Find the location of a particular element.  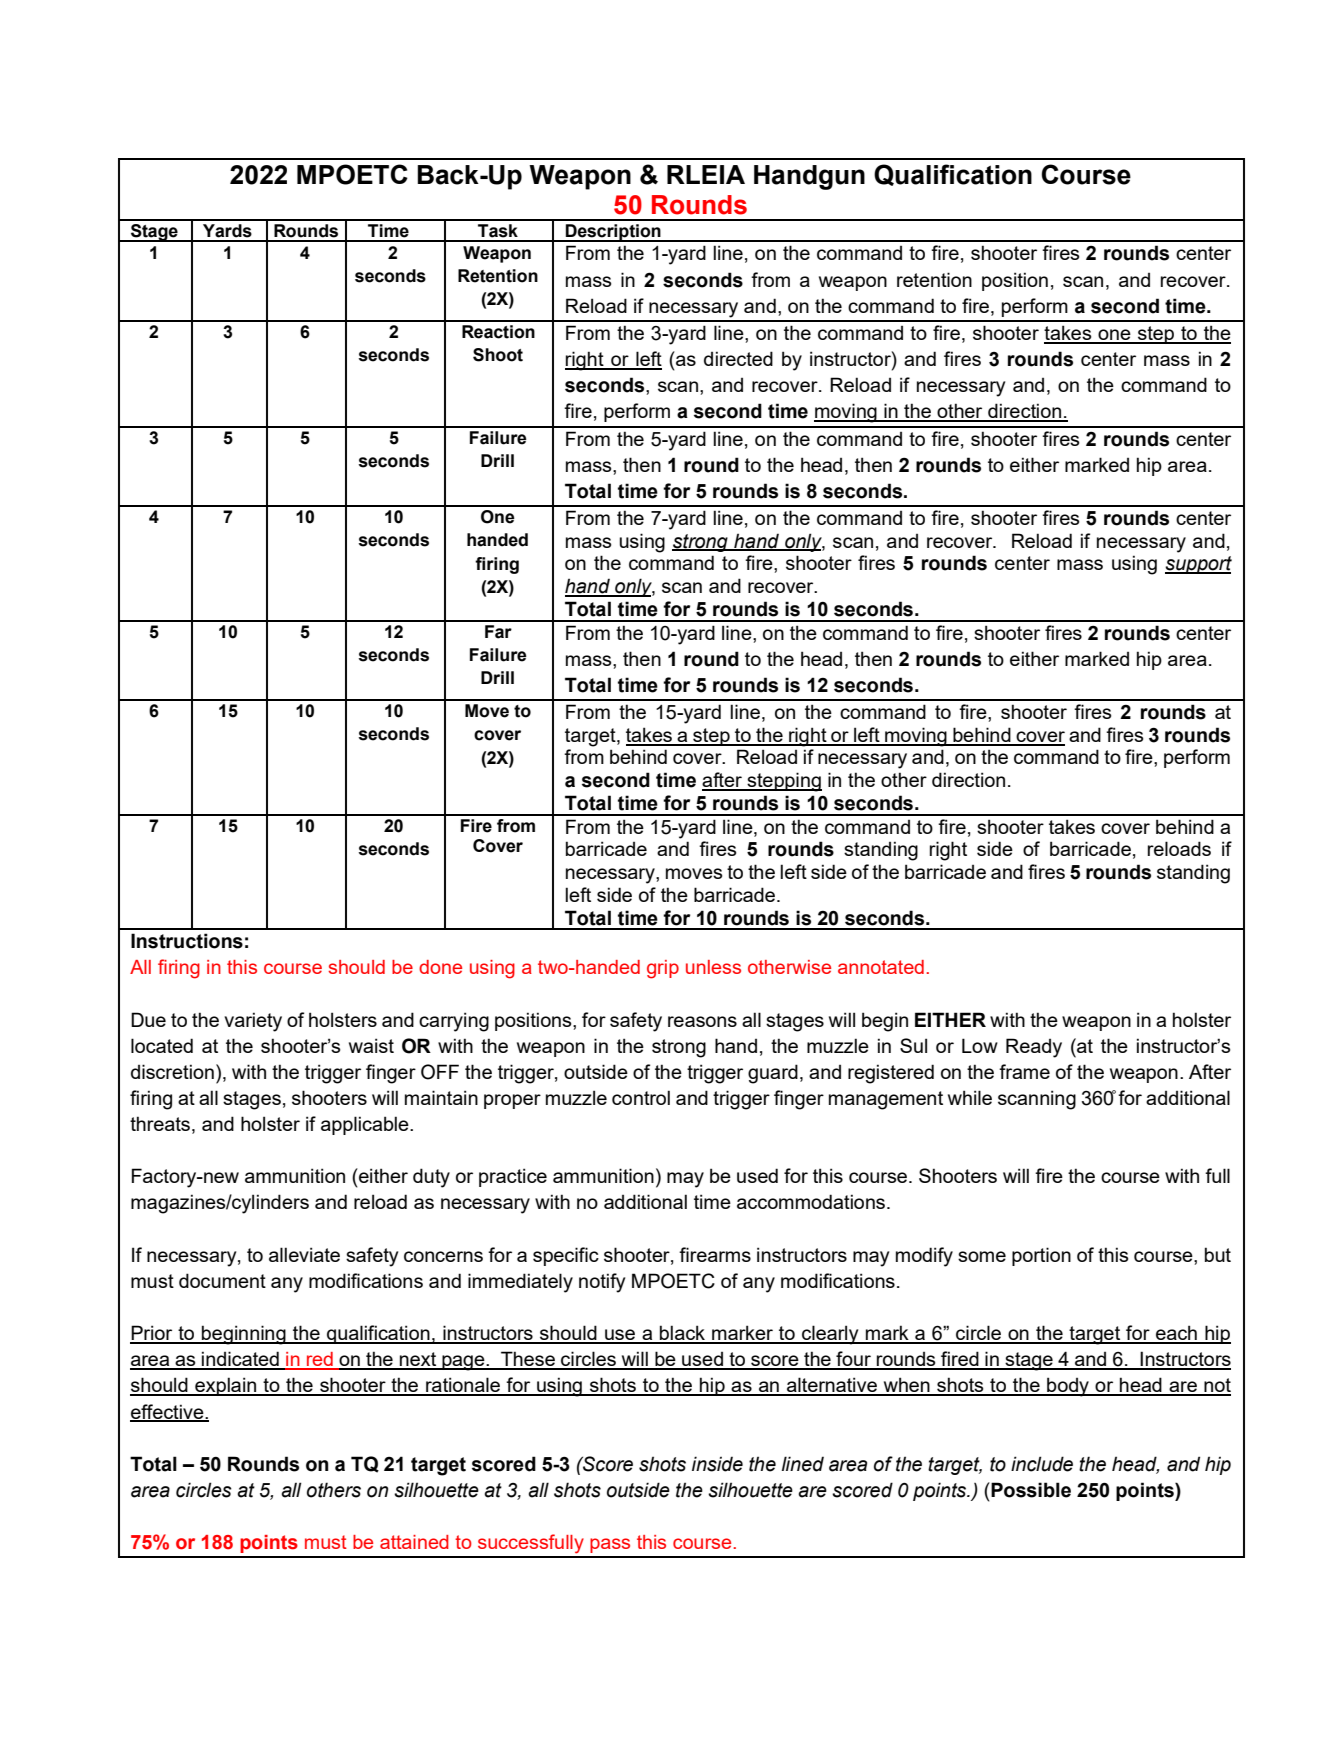

Description is located at coordinates (613, 233).
